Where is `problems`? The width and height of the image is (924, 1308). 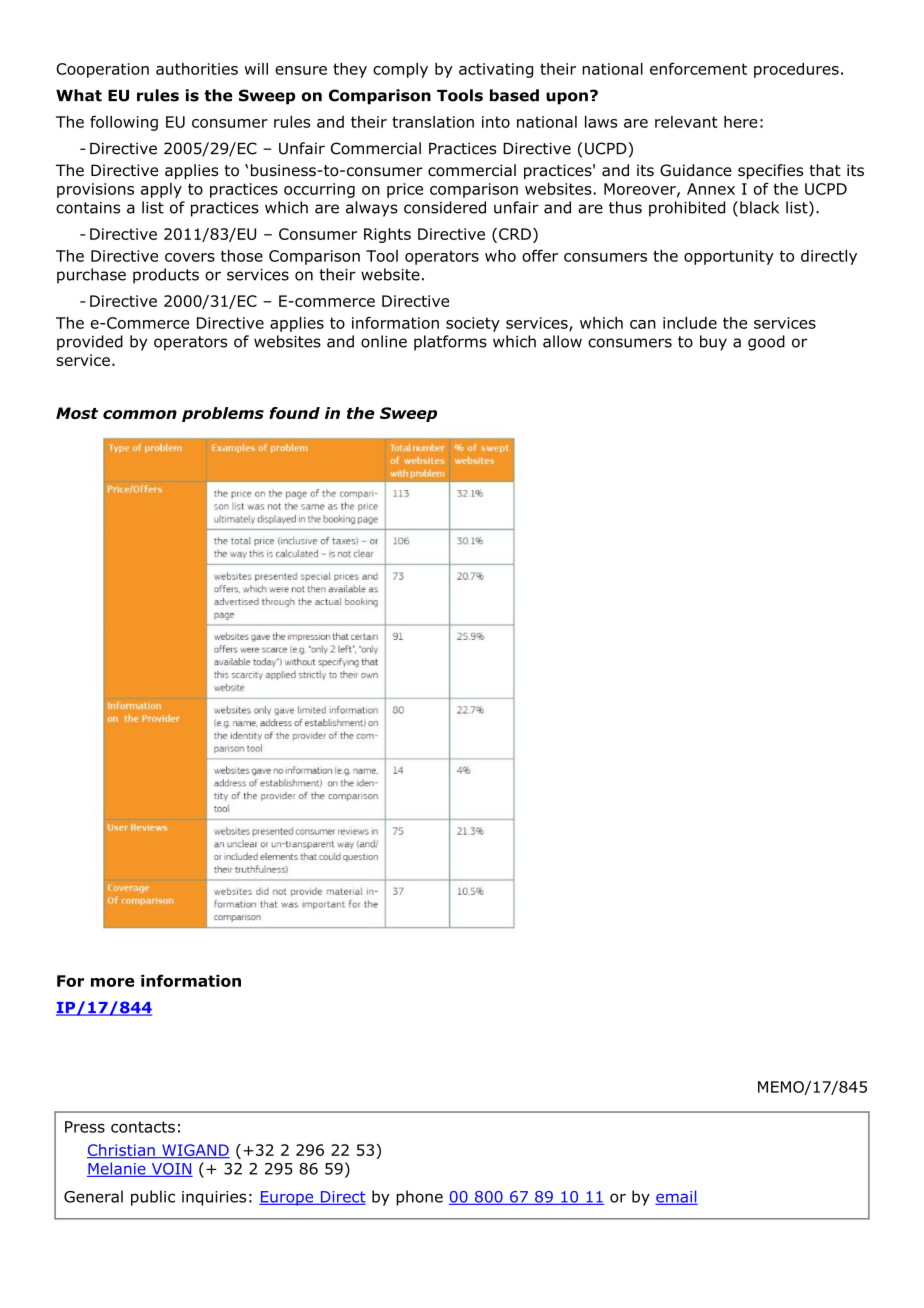
problems is located at coordinates (223, 414).
